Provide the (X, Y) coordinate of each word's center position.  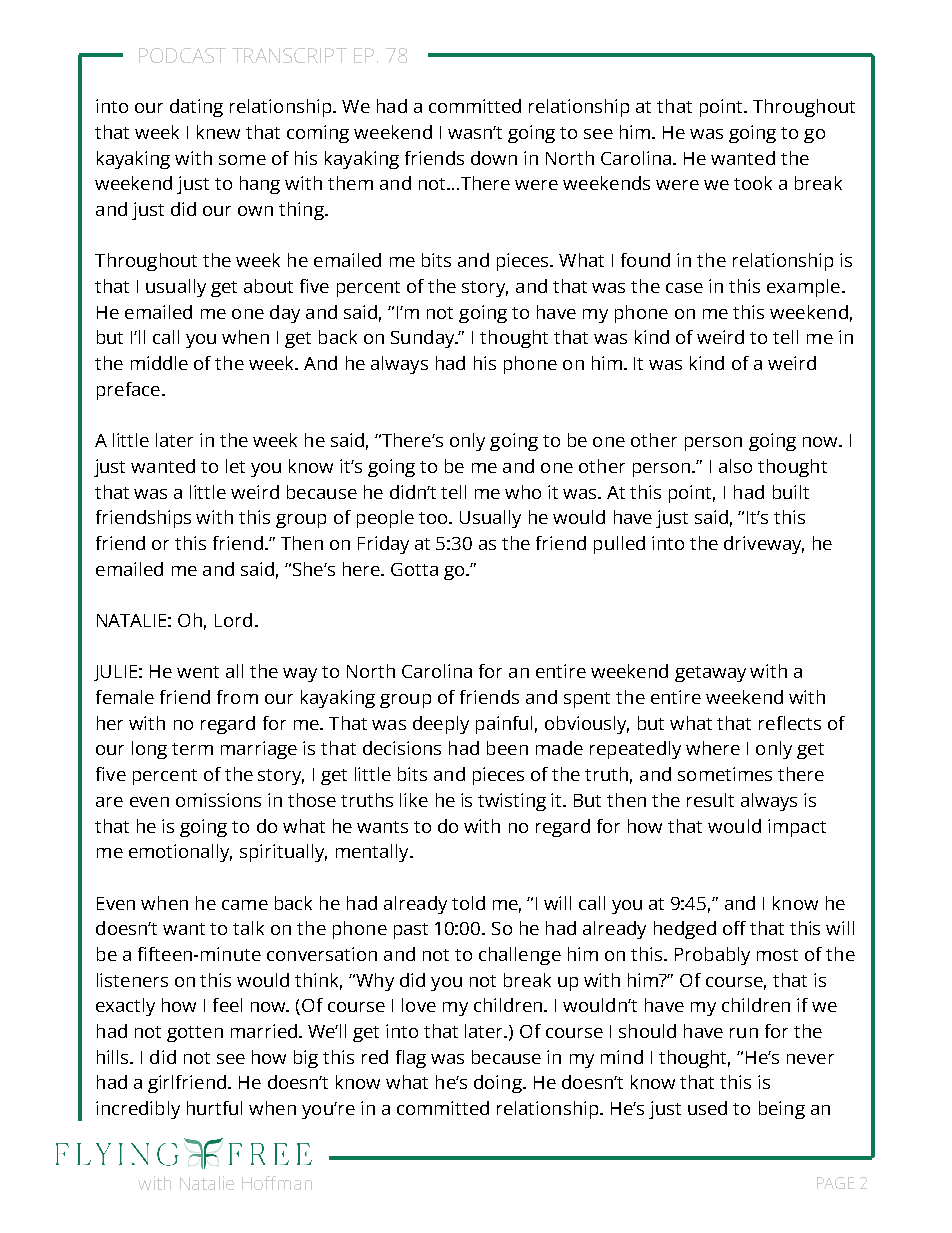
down (494, 158)
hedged (685, 930)
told (468, 903)
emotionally (180, 853)
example (803, 288)
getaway (710, 674)
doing (499, 1084)
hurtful (214, 1108)
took (753, 183)
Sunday (424, 339)
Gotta (414, 569)
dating (196, 108)
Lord (233, 620)
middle (159, 363)
